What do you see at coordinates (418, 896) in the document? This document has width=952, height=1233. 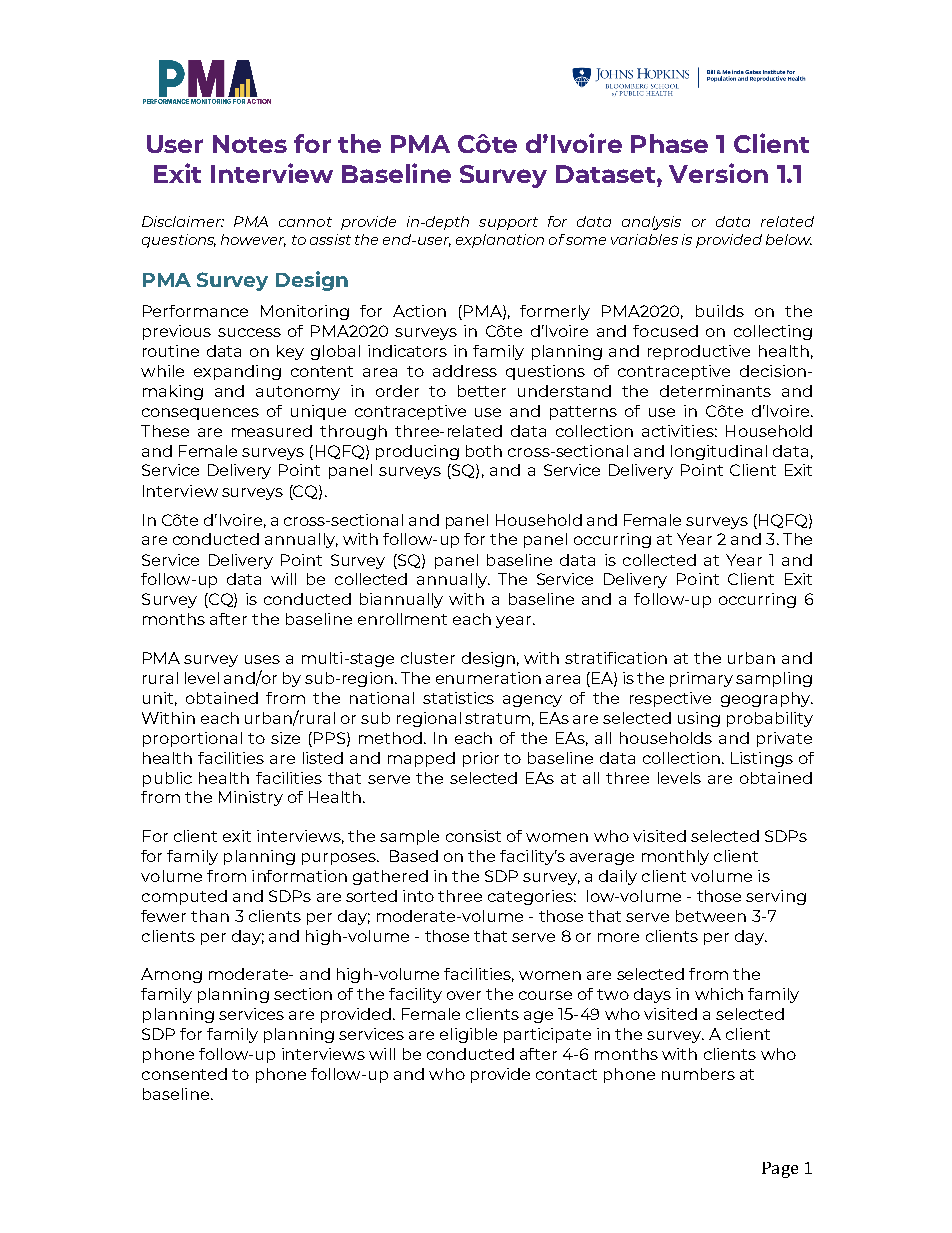 I see `into` at bounding box center [418, 896].
